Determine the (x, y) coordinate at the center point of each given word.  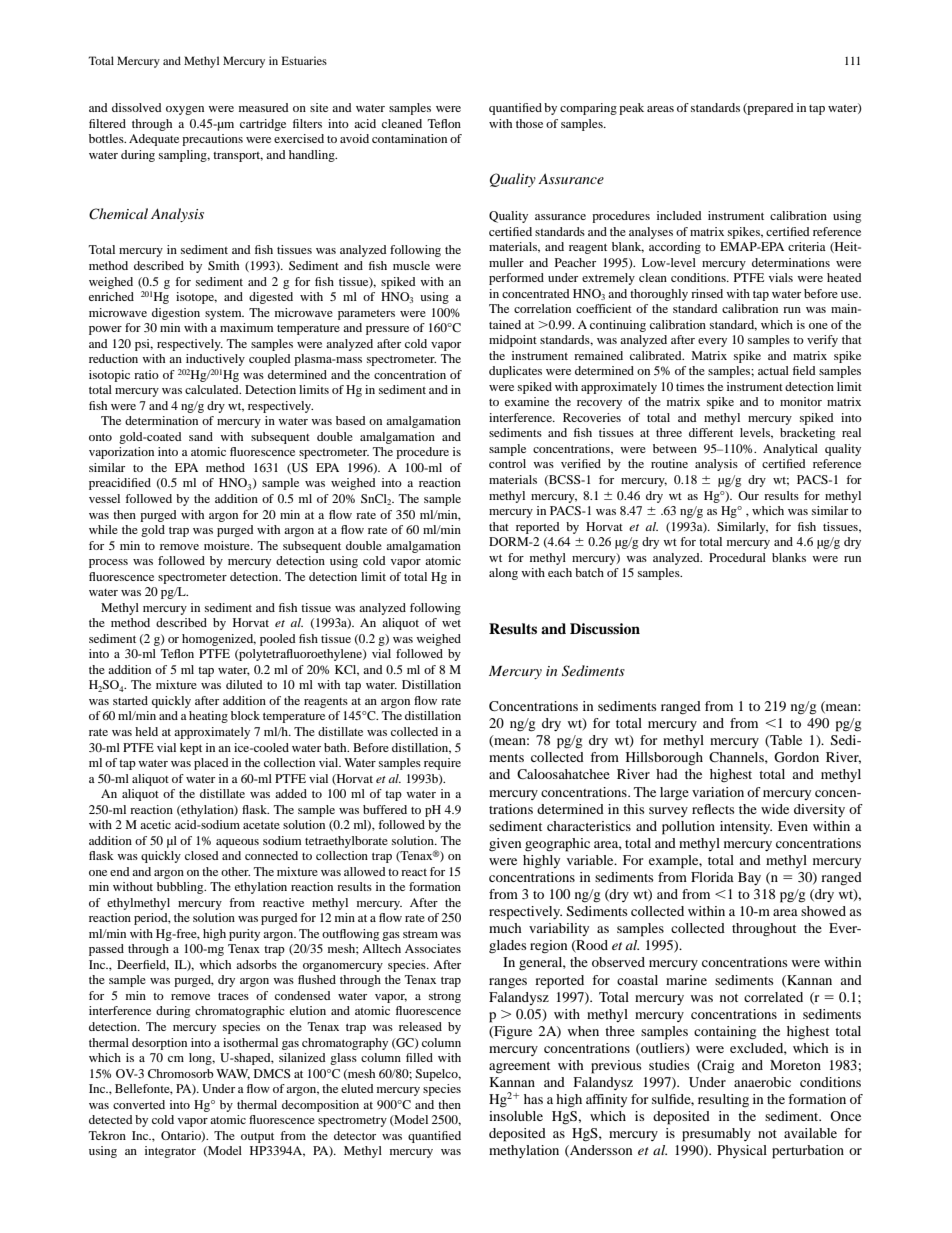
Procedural (737, 557)
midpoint (513, 341)
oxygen (185, 110)
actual (773, 370)
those (529, 123)
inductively (215, 360)
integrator (170, 1152)
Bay (749, 878)
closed (202, 855)
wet (451, 623)
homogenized (219, 640)
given (505, 844)
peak (631, 109)
